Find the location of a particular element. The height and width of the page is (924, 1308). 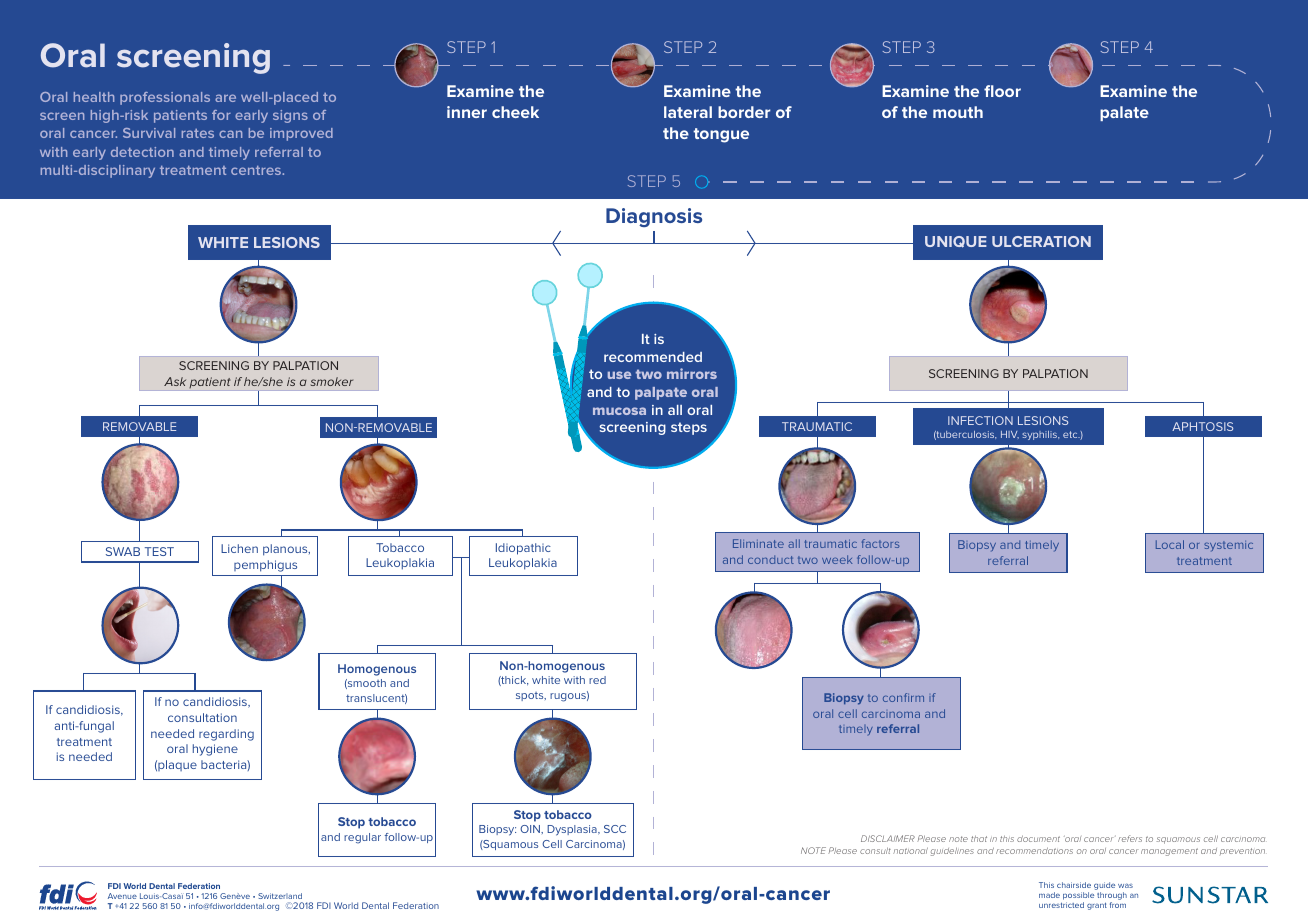

etc is located at coordinates (1071, 434).
